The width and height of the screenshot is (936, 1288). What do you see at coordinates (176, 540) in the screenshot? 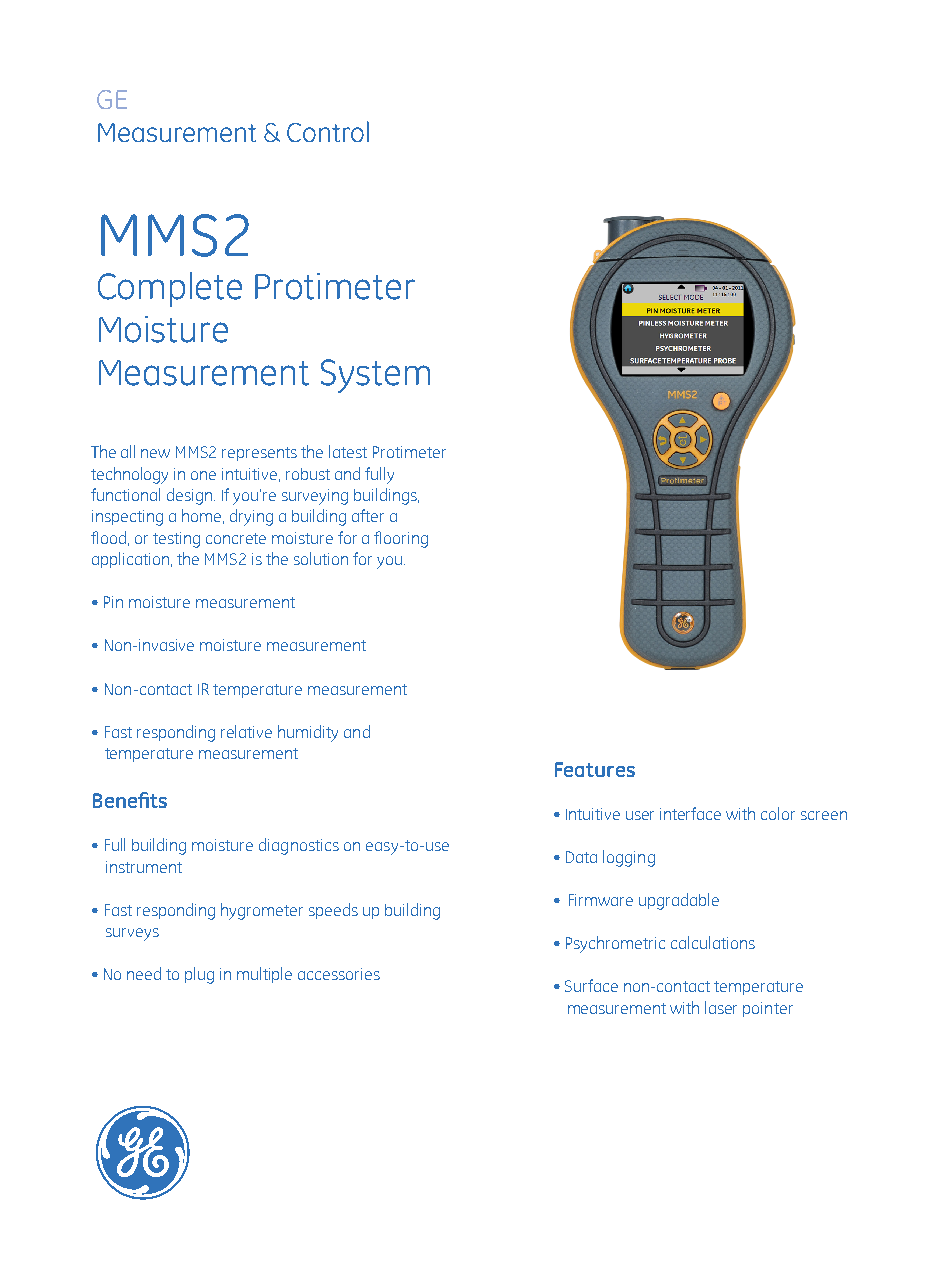
I see `testing` at bounding box center [176, 540].
